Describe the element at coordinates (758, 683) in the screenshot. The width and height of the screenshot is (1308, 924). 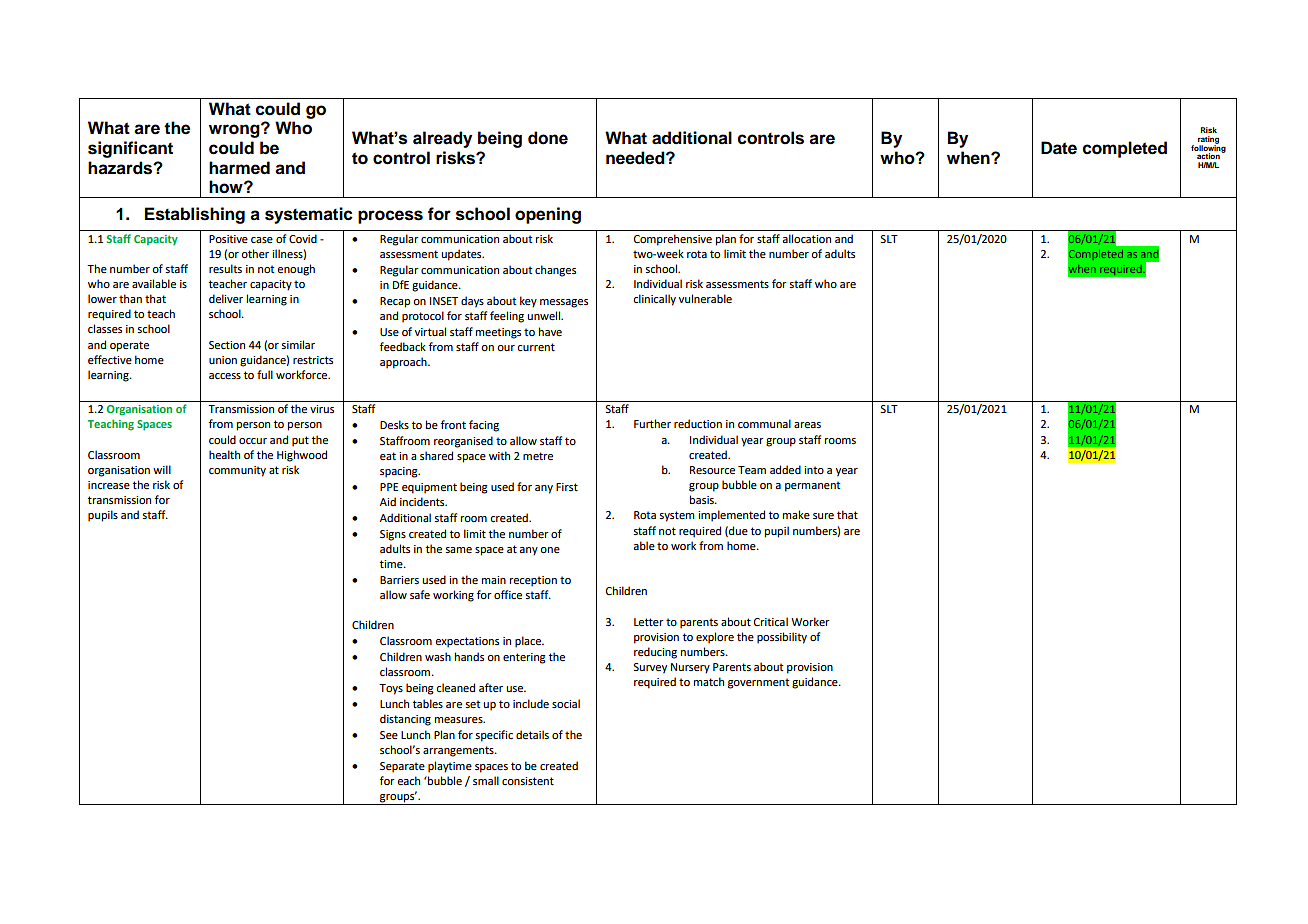
I see `government` at that location.
